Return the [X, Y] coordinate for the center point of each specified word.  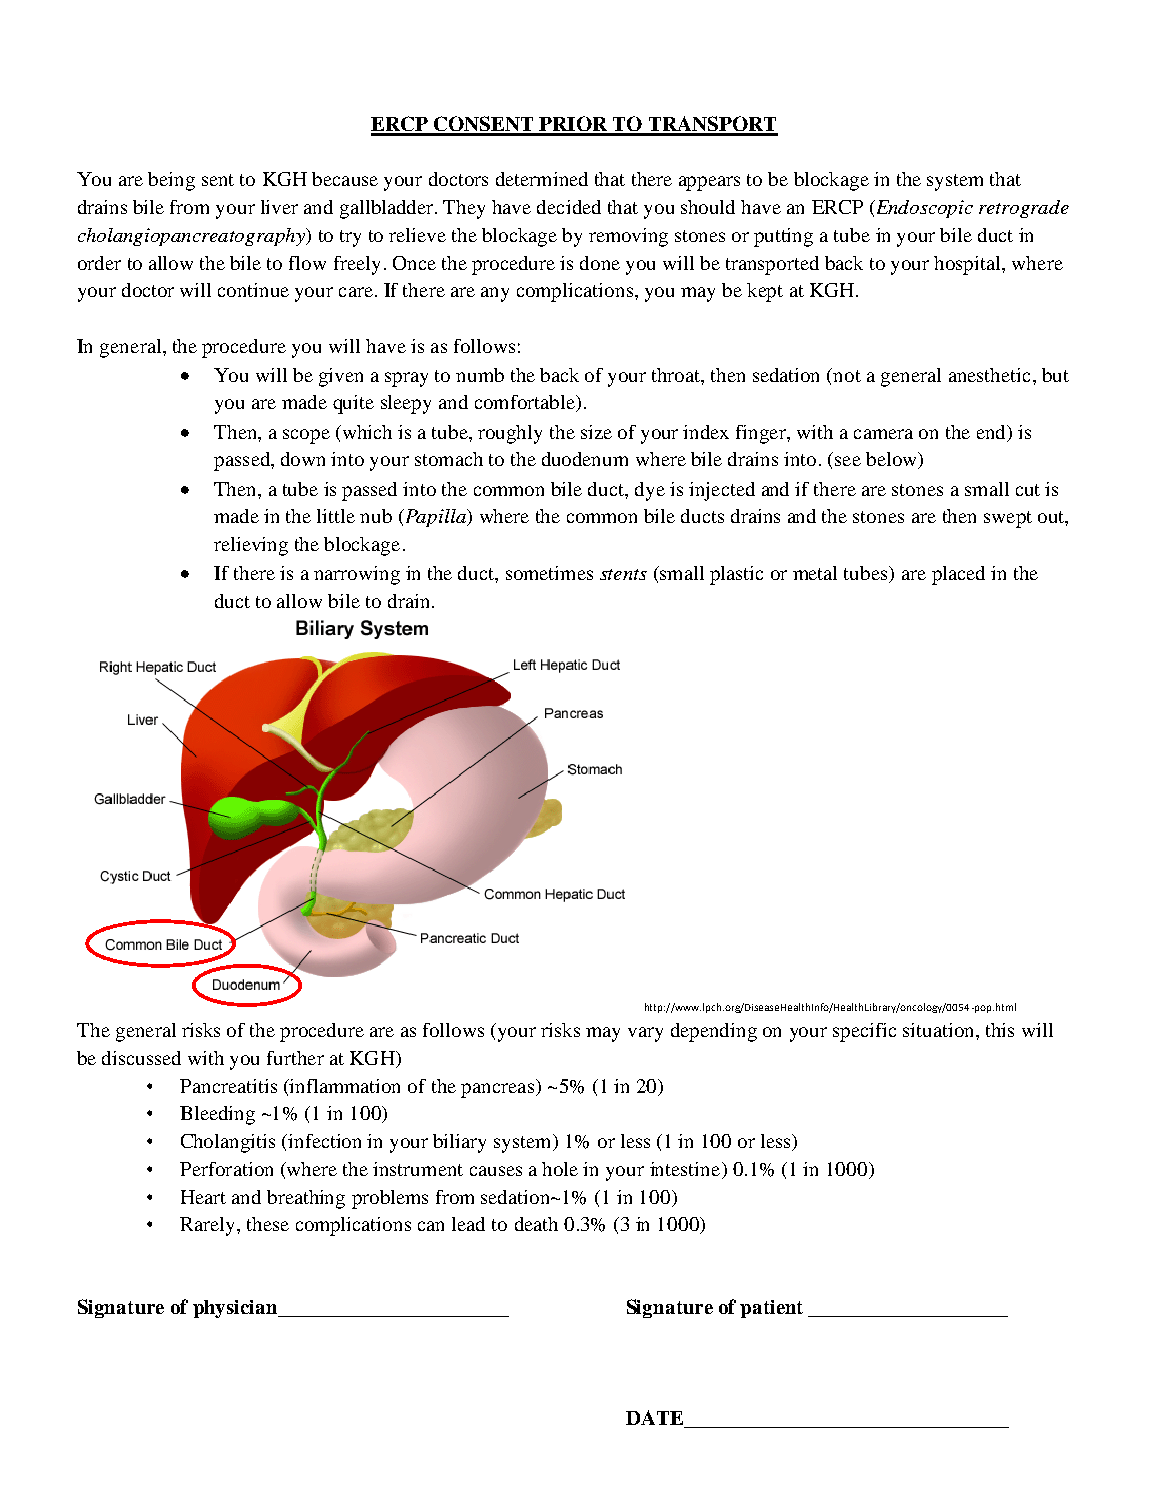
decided [569, 207]
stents [623, 574]
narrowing [357, 575]
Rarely [209, 1226]
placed [958, 575]
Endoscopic [923, 209]
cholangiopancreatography [192, 237]
